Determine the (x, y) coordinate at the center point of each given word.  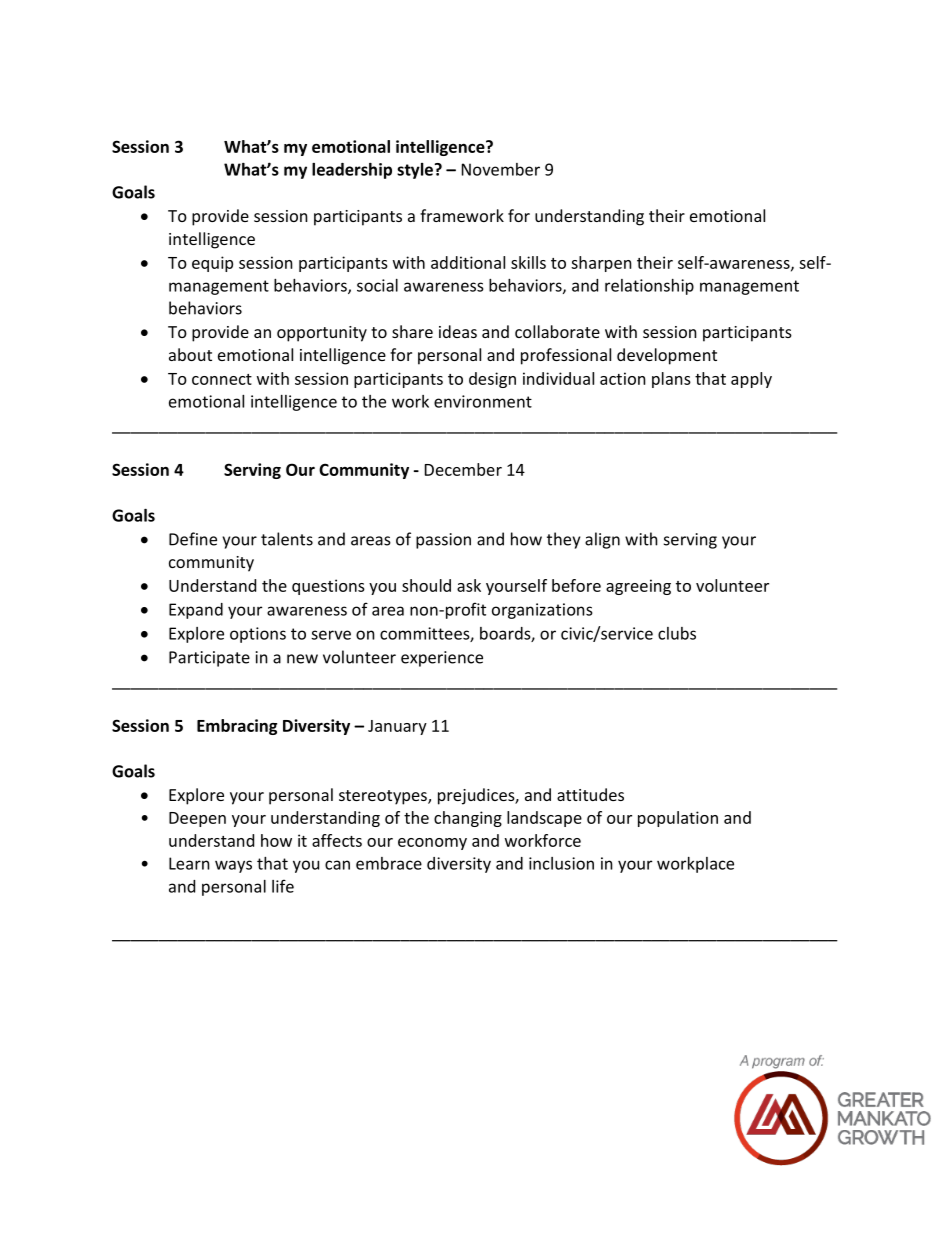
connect (222, 379)
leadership (352, 171)
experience (442, 659)
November (501, 169)
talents (287, 539)
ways (233, 866)
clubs (677, 633)
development (667, 356)
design (492, 380)
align (602, 540)
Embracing (237, 727)
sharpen (601, 264)
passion (443, 541)
